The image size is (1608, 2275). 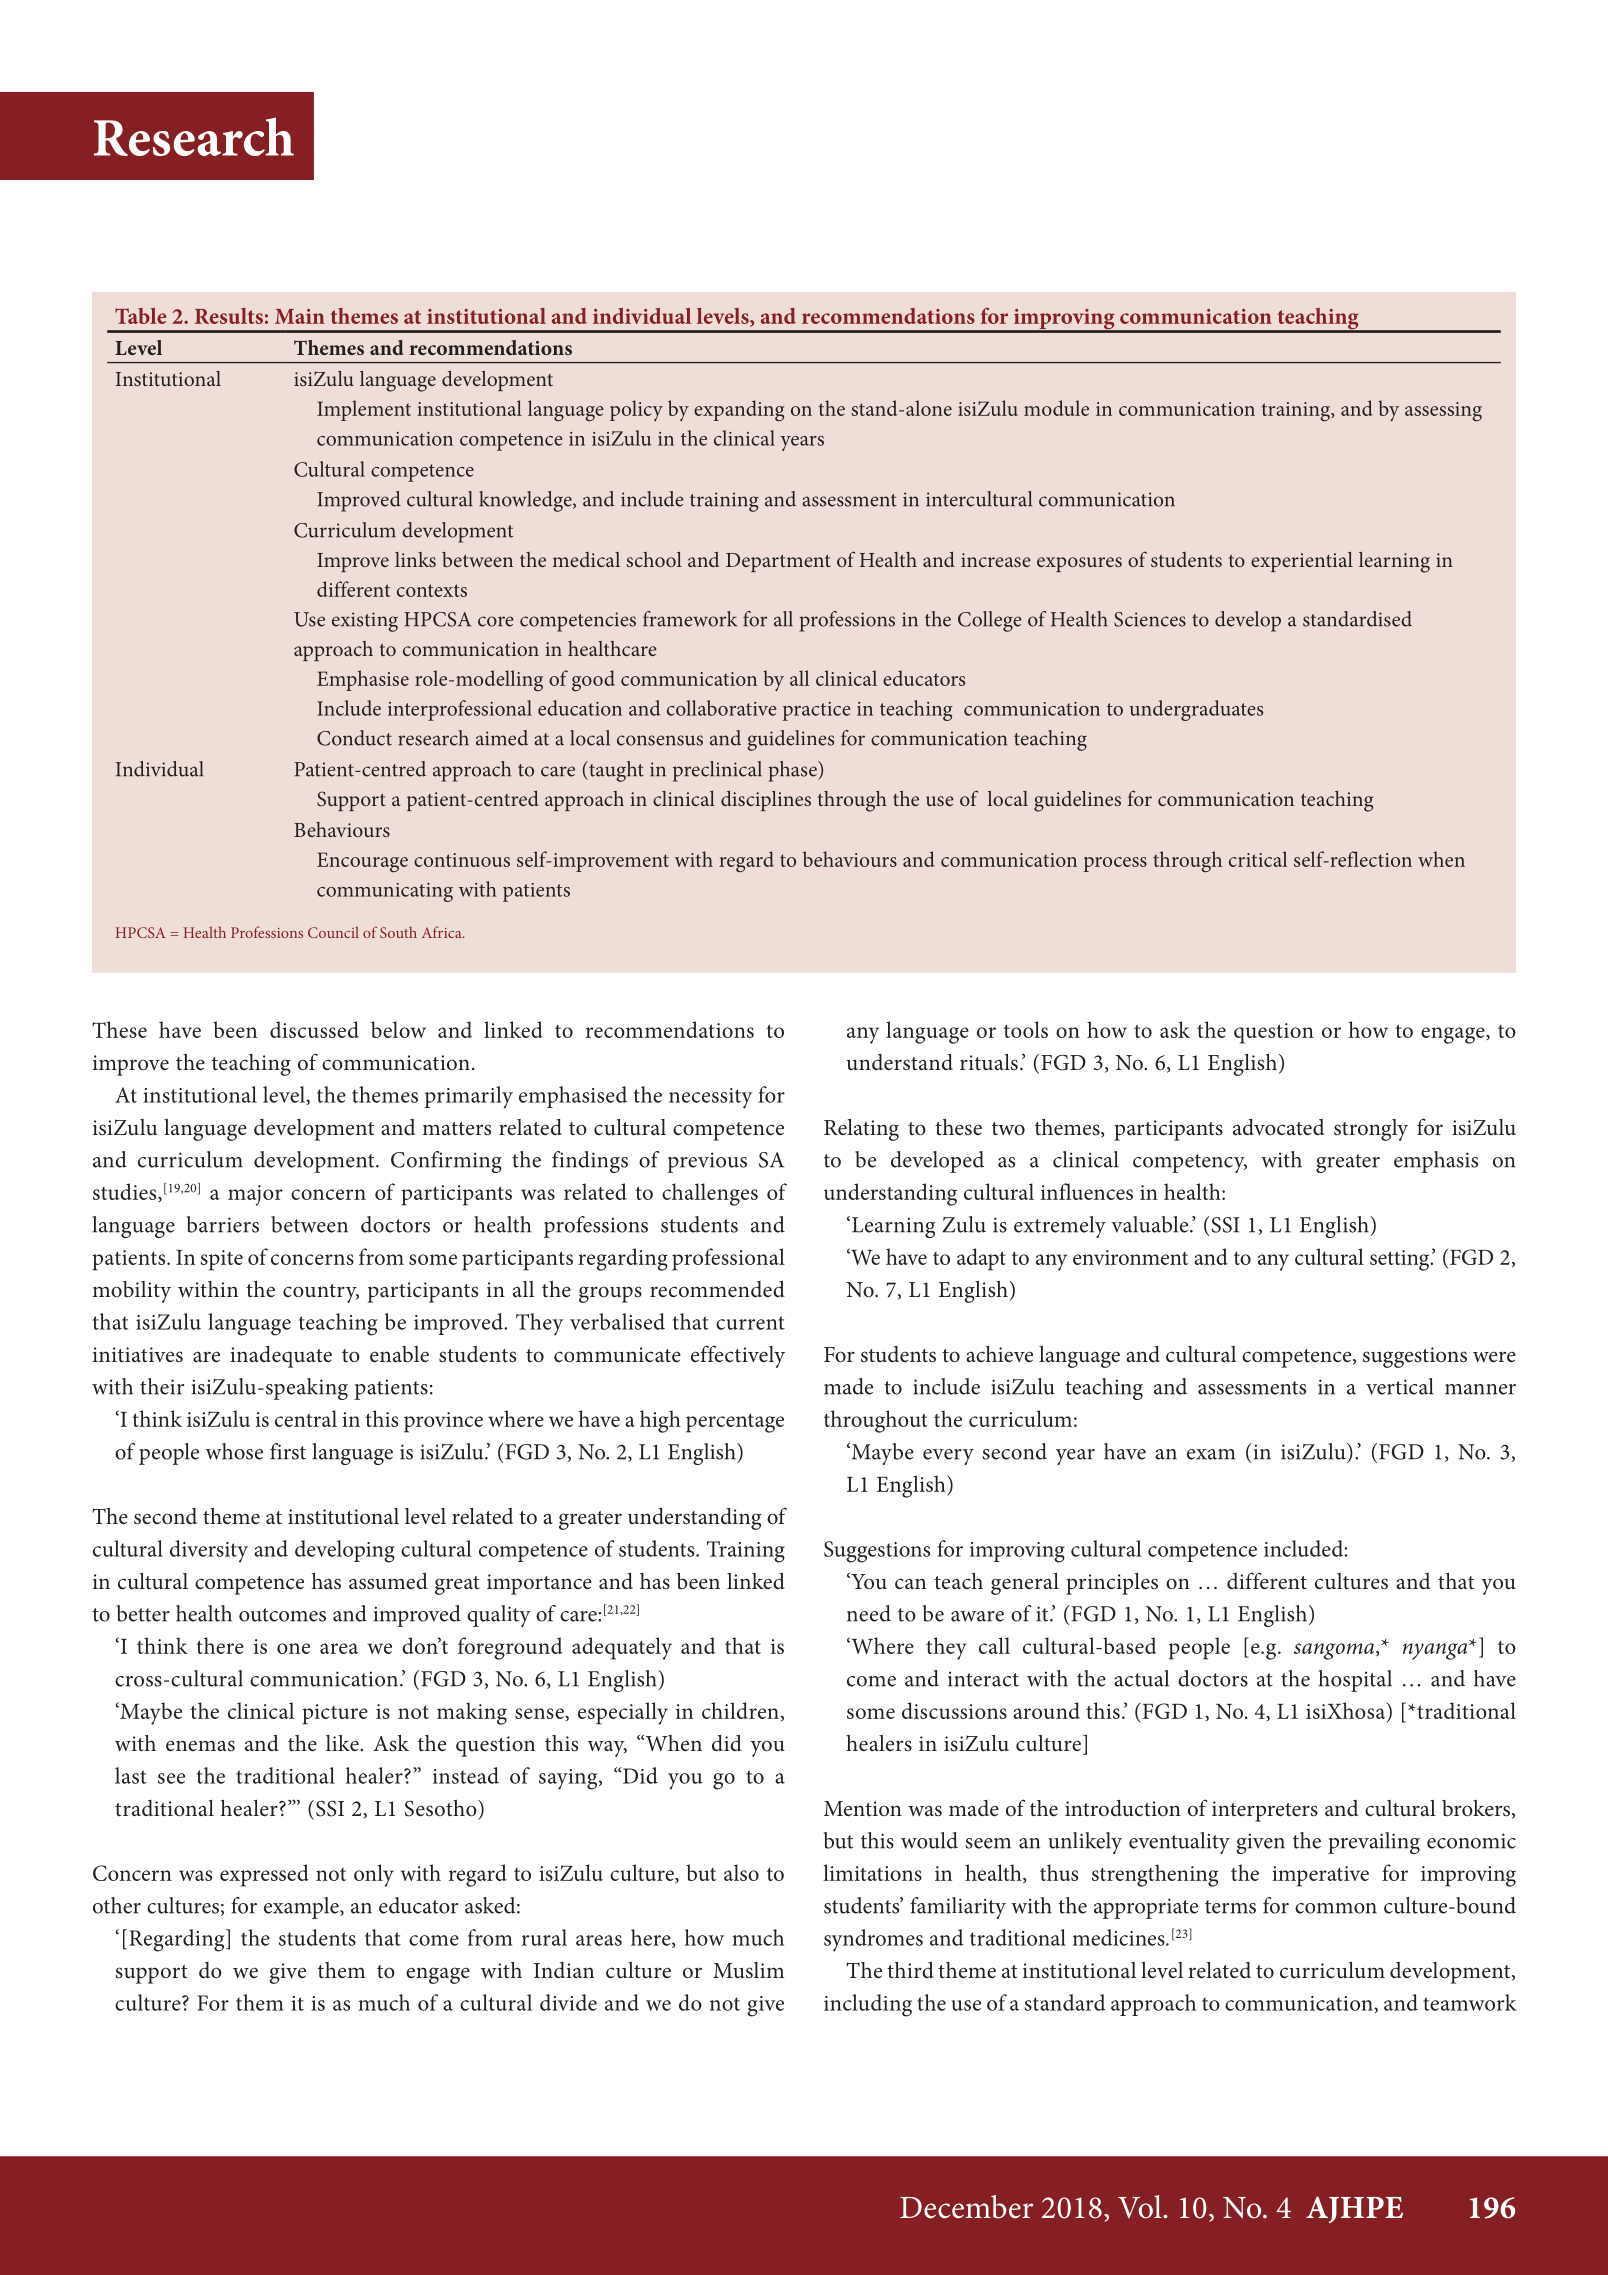 I want to click on Council, so click(x=333, y=932).
